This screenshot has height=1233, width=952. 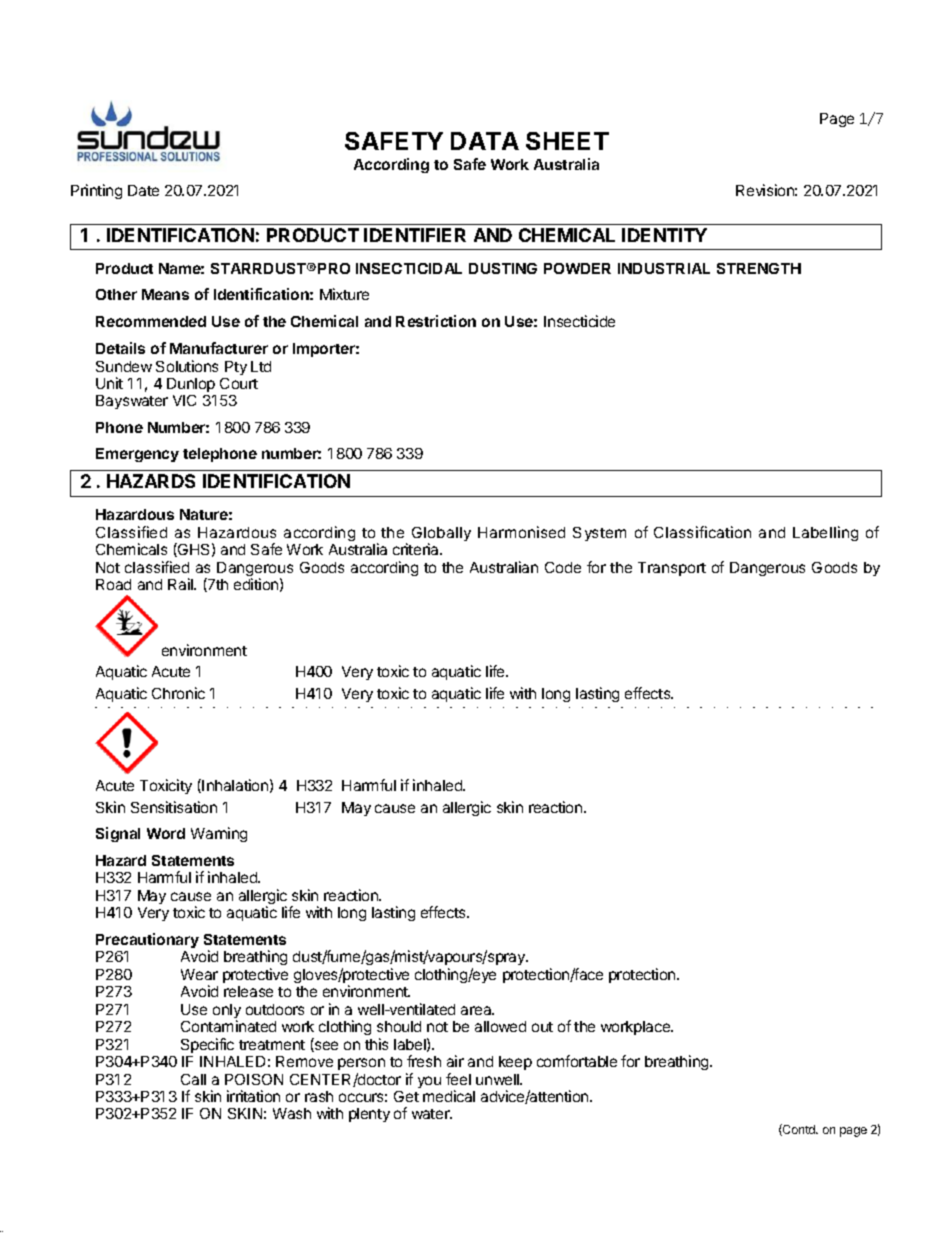 What do you see at coordinates (193, 1079) in the screenshot?
I see `Call` at bounding box center [193, 1079].
